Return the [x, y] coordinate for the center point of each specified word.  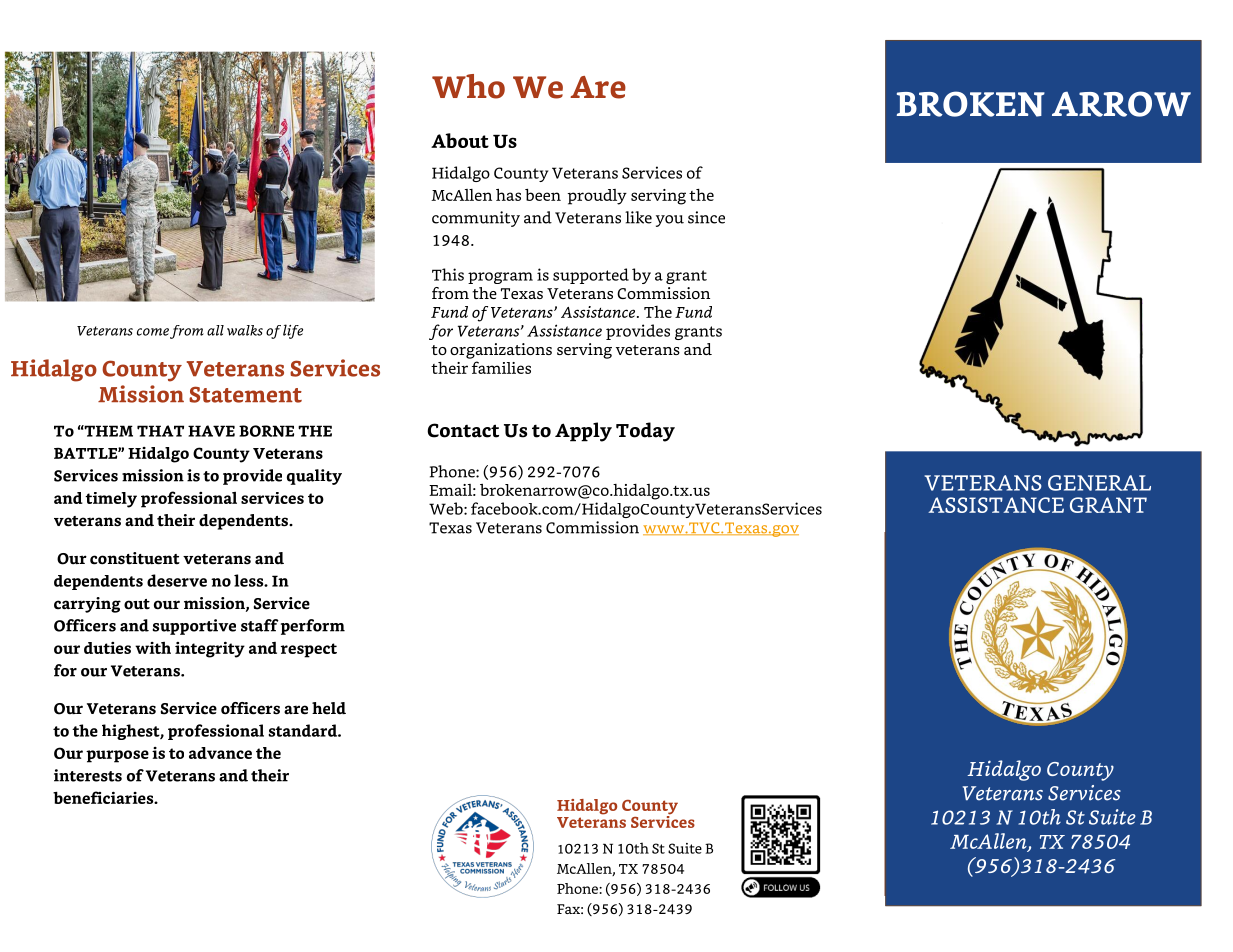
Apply [583, 432]
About [460, 140]
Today [645, 432]
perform [313, 627]
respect [309, 650]
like [638, 217]
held [329, 708]
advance [220, 753]
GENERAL [1099, 483]
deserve [177, 580]
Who [468, 86]
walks [245, 330]
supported [591, 276]
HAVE [211, 431]
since [706, 217]
